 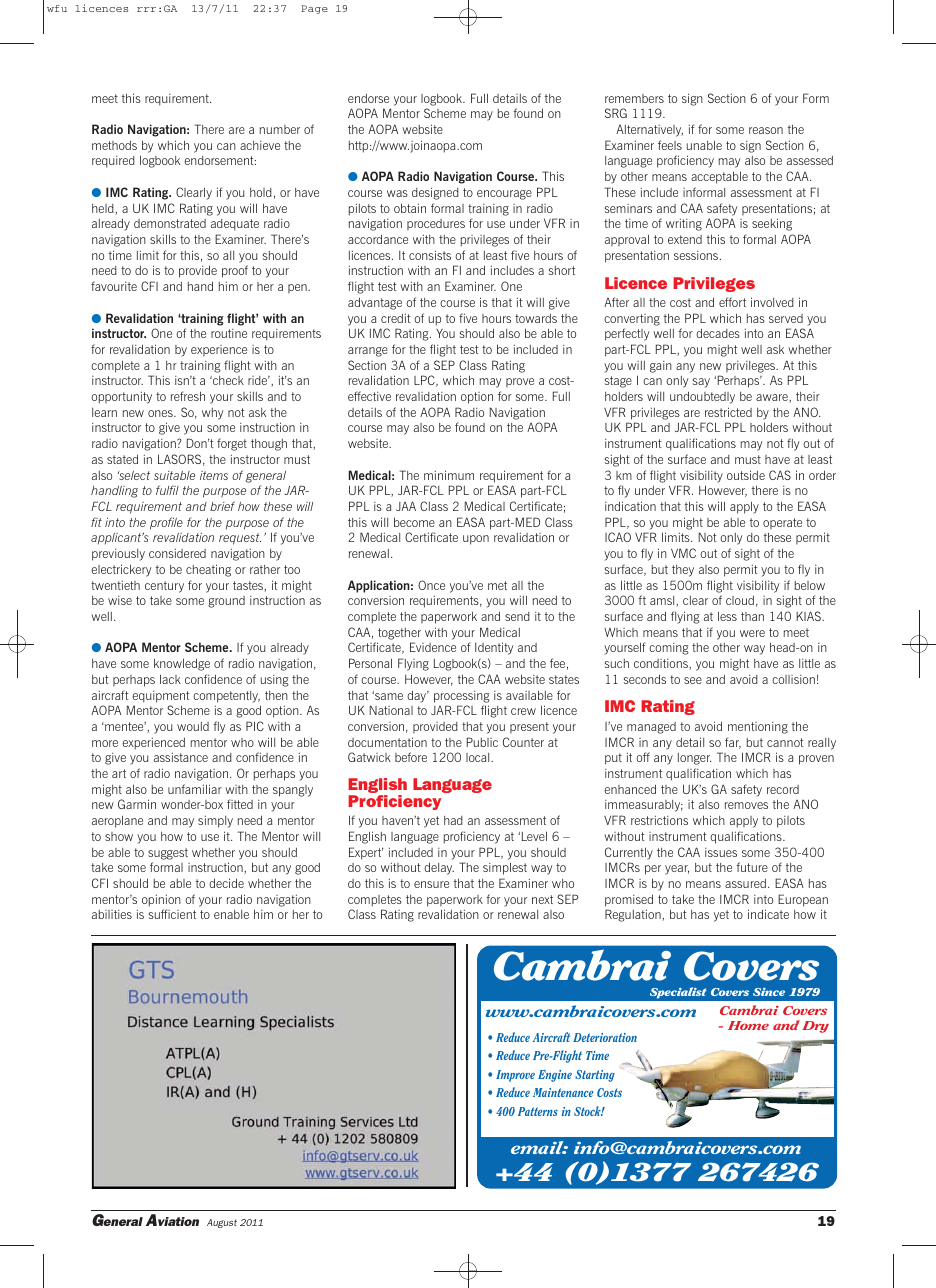 I want to click on unfamiliar, so click(x=195, y=789).
